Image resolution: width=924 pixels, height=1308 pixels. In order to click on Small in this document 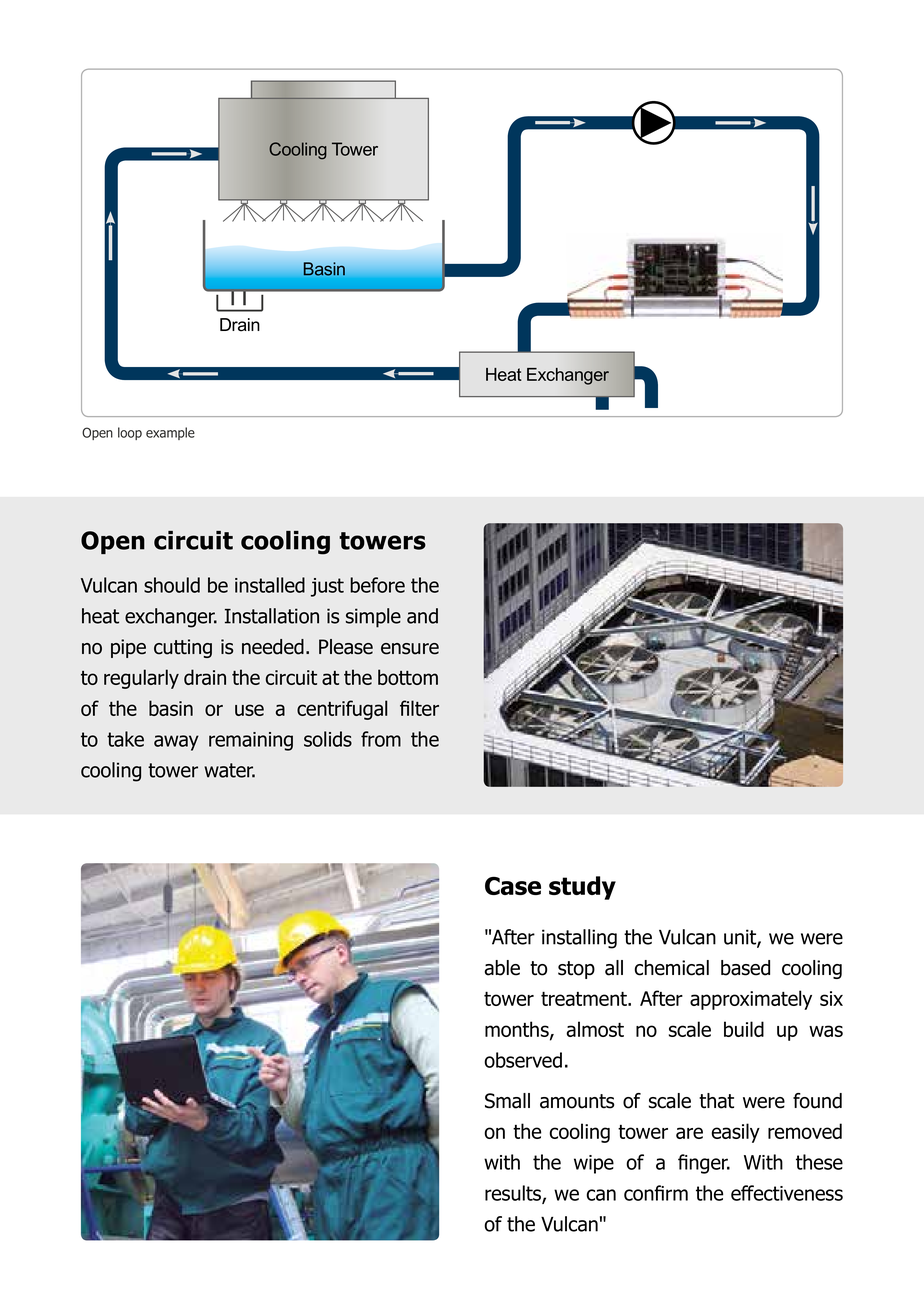, I will do `click(507, 1101)`.
